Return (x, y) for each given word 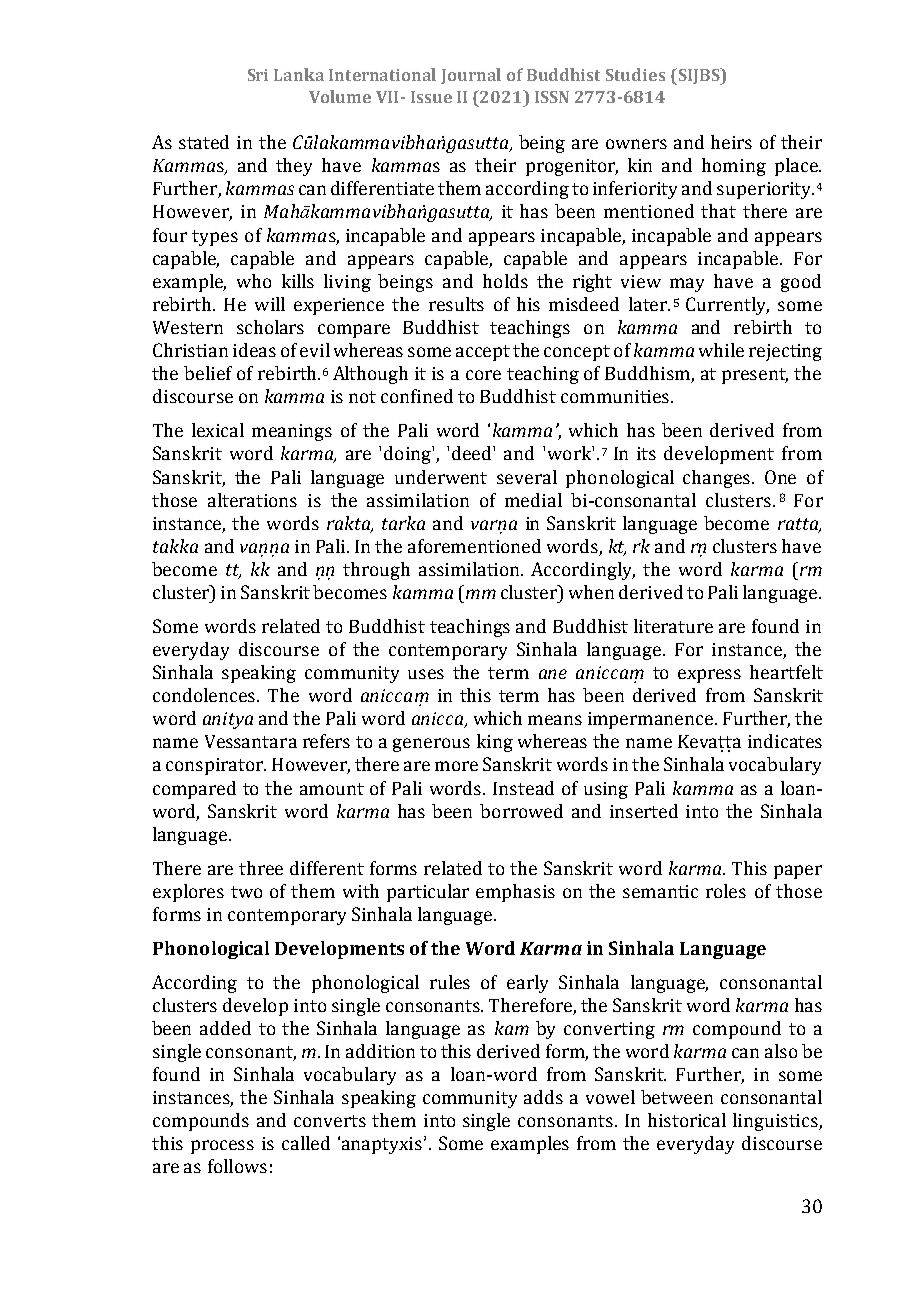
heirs (731, 142)
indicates (785, 741)
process (222, 1147)
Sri (258, 75)
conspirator (216, 766)
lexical (218, 430)
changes (718, 479)
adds (543, 1097)
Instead (523, 788)
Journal (471, 76)
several (527, 477)
